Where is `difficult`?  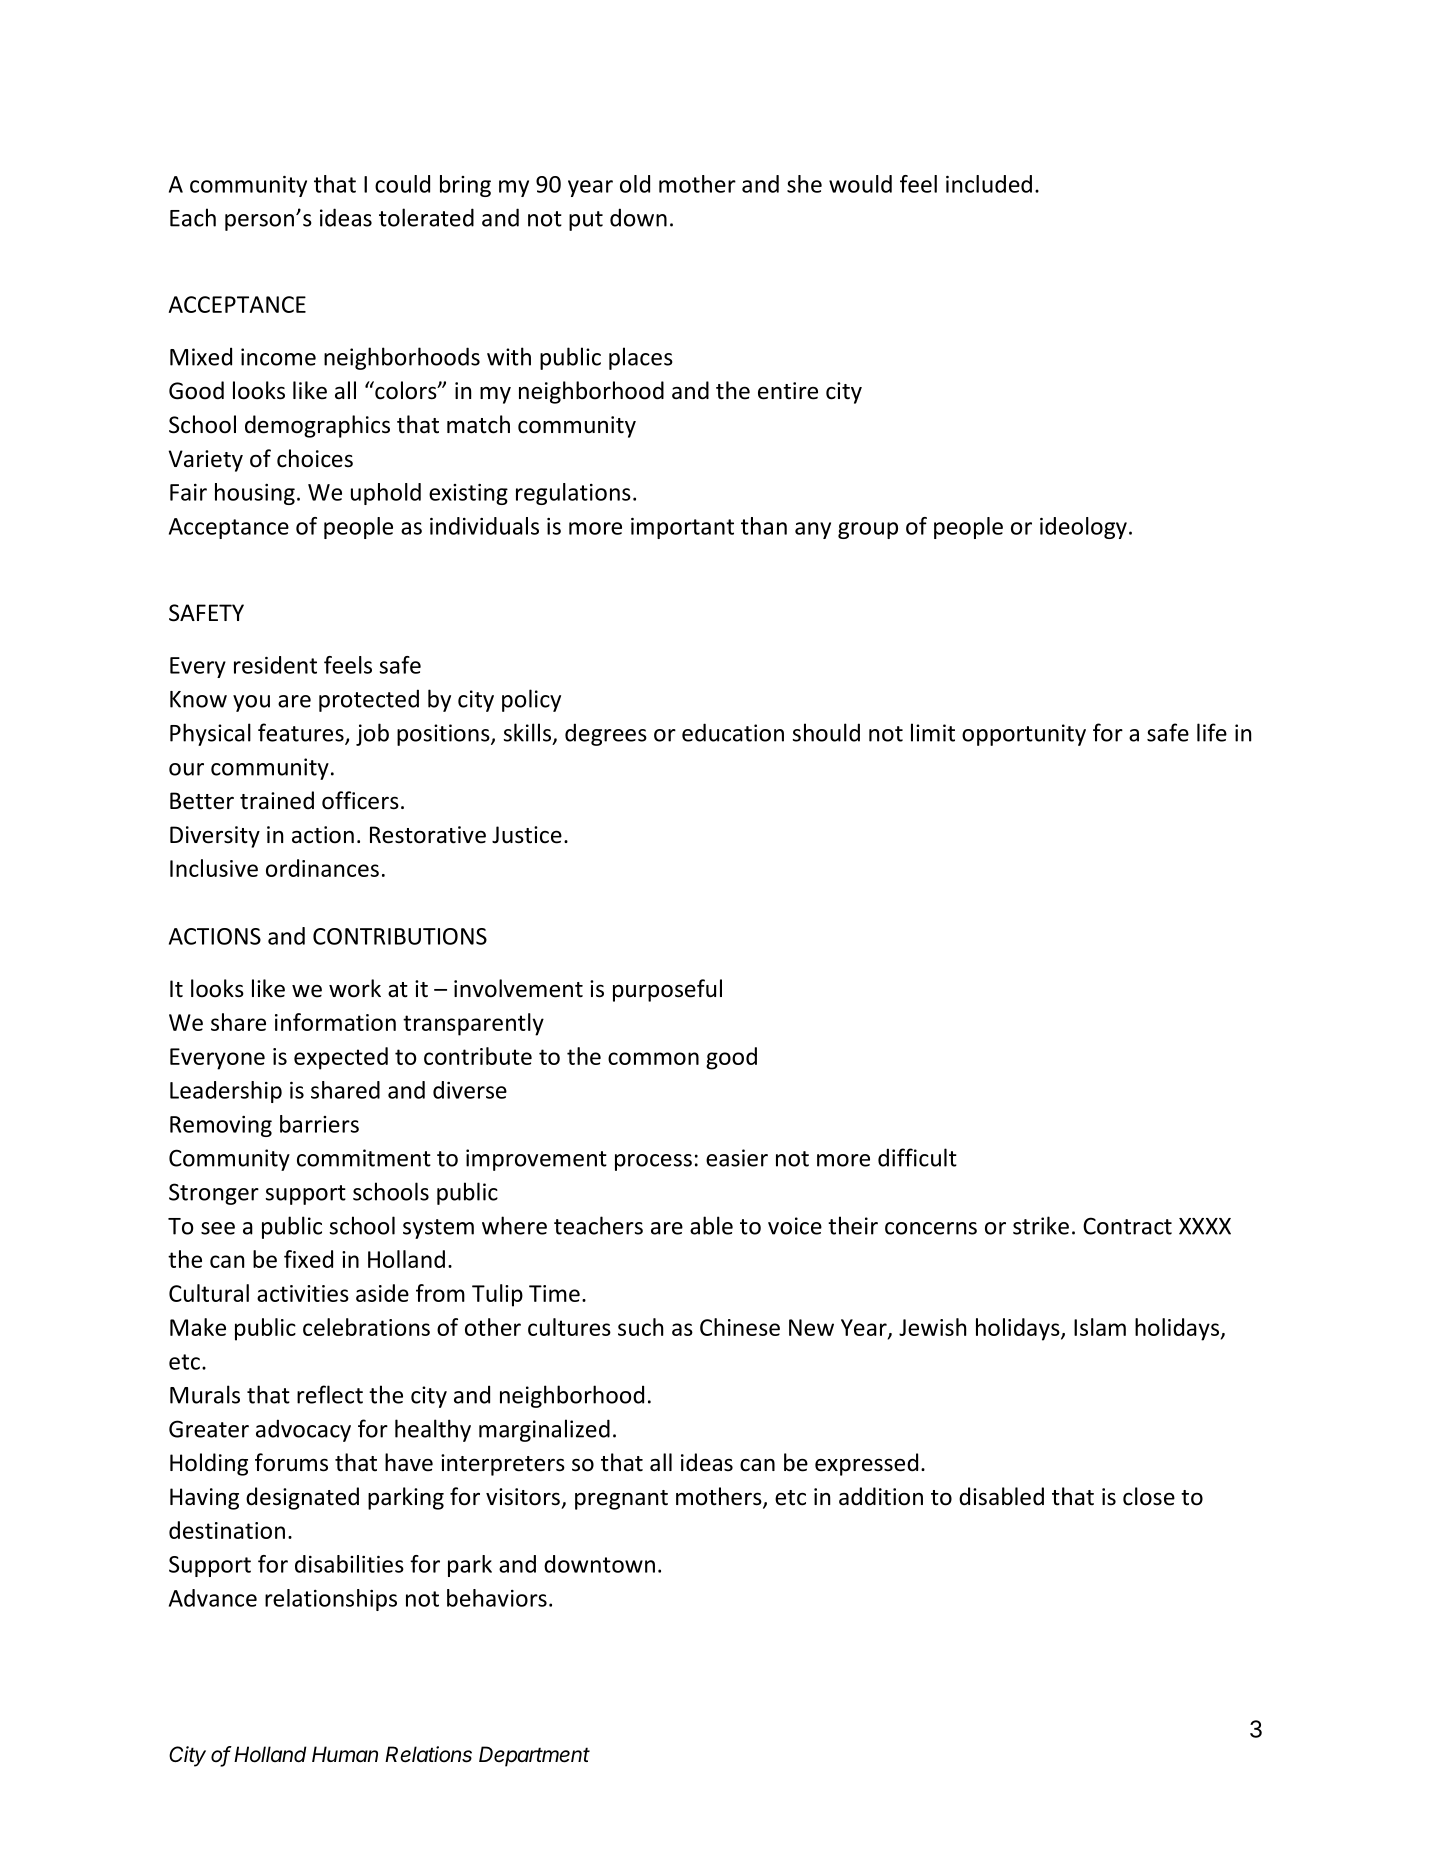 difficult is located at coordinates (917, 1157).
